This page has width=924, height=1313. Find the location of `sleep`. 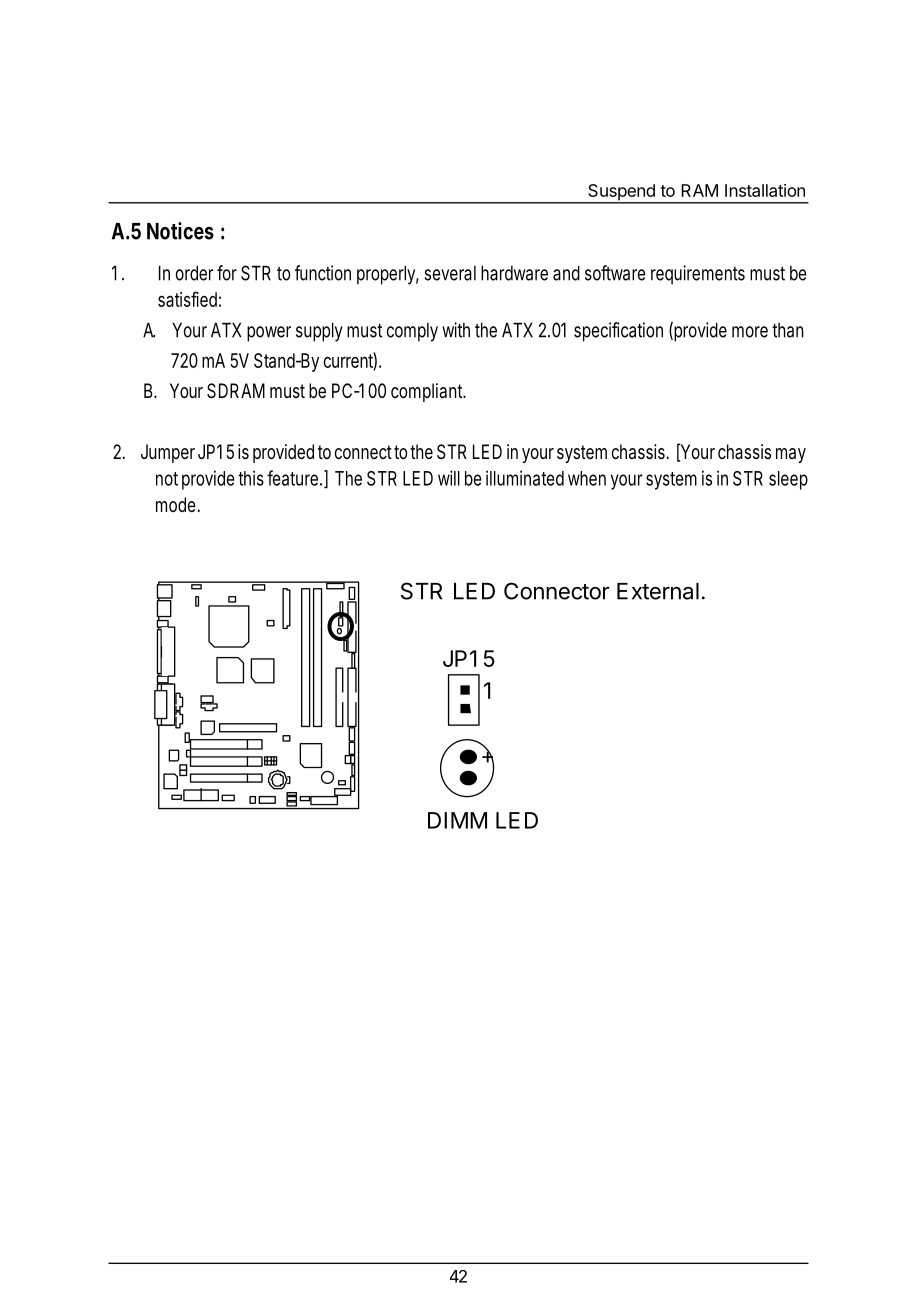

sleep is located at coordinates (788, 480).
